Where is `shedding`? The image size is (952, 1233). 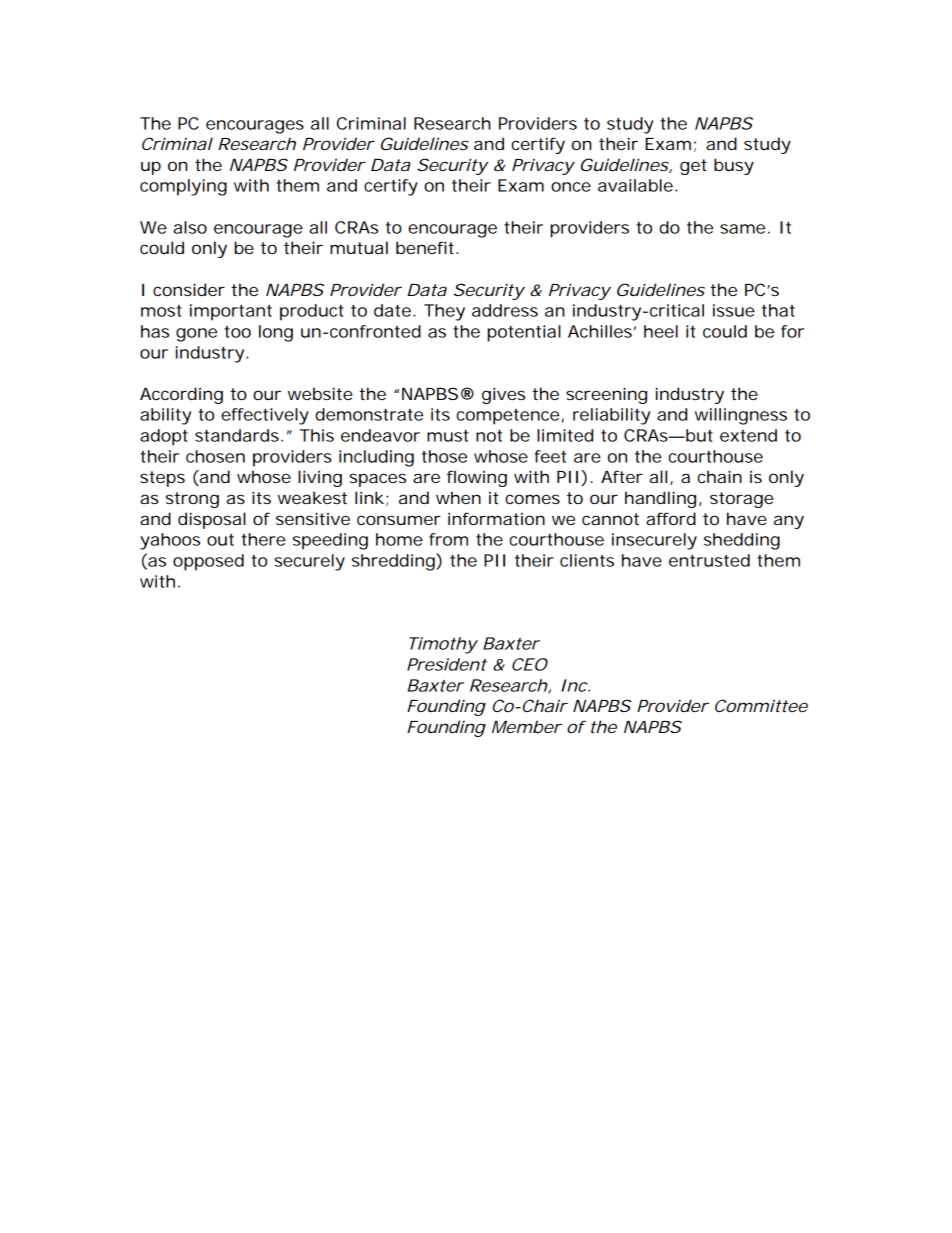
shedding is located at coordinates (742, 541).
